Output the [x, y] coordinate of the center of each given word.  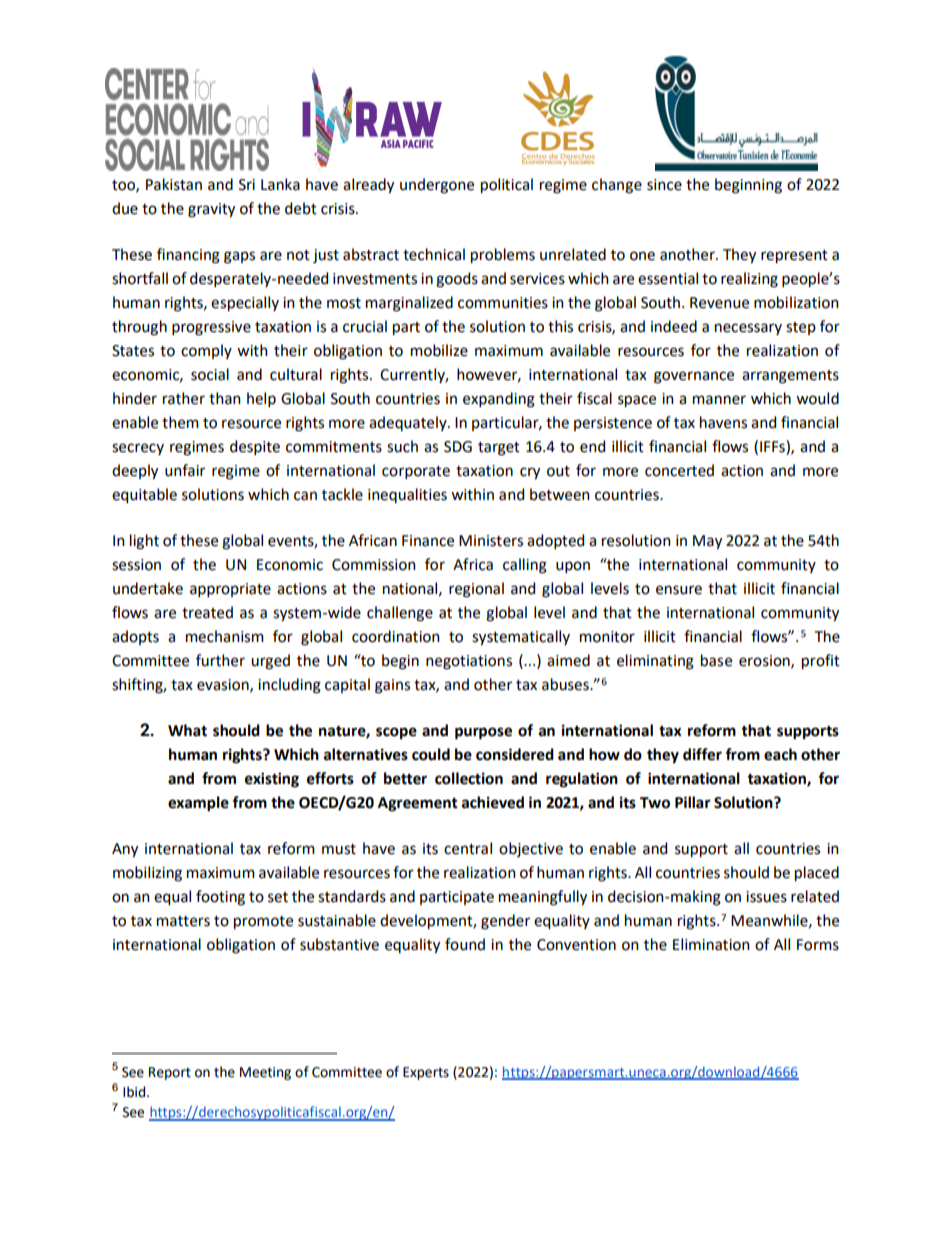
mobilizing [147, 874]
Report [170, 1073]
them [180, 422]
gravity [211, 210]
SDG [458, 447]
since [664, 185]
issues [766, 897]
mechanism [225, 636]
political [507, 186]
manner [719, 400]
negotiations [469, 662]
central [468, 848]
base [716, 660]
